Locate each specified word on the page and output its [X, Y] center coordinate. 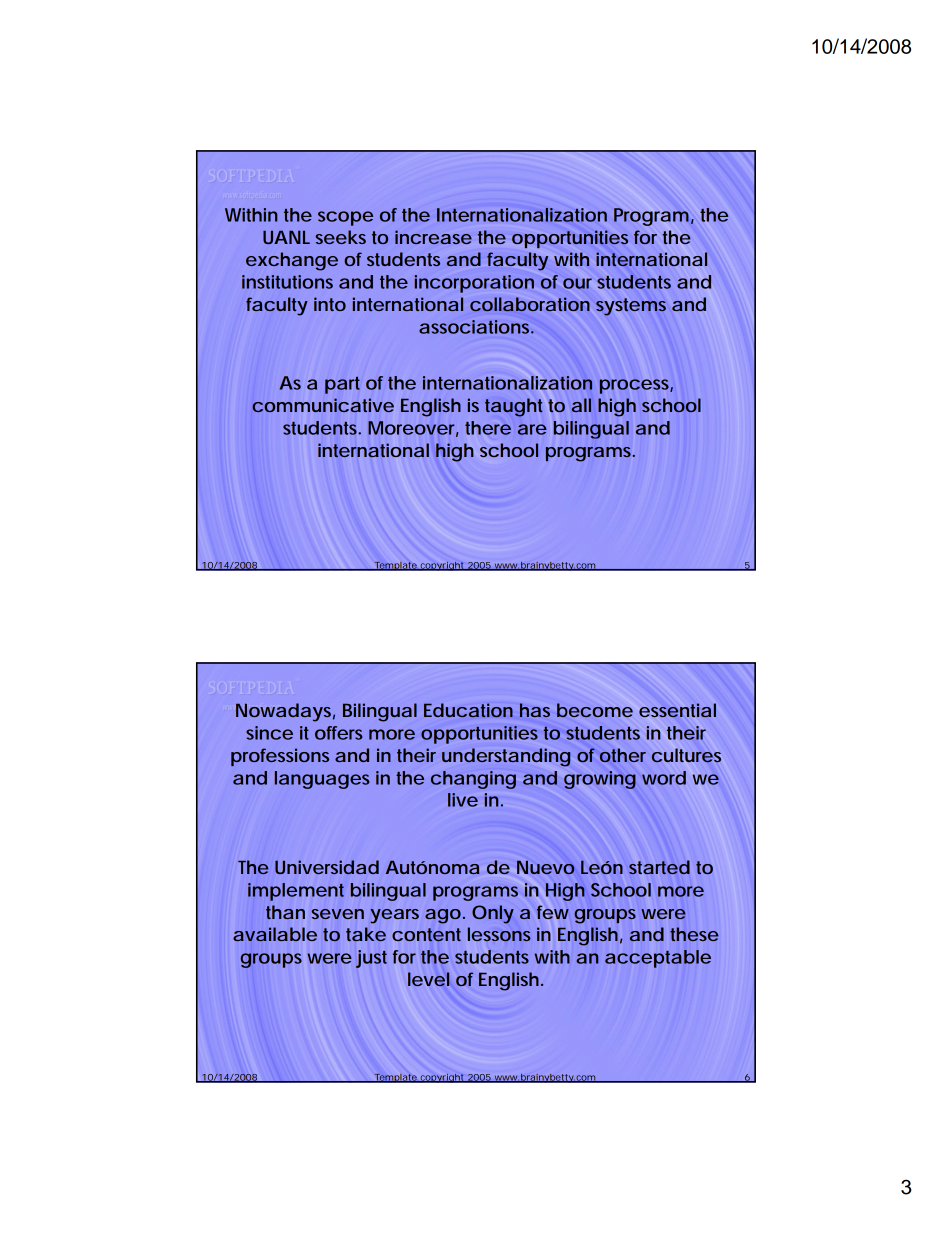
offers [338, 733]
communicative [323, 405]
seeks [340, 237]
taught [513, 407]
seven [337, 914]
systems [631, 307]
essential [677, 710]
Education [468, 710]
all [581, 405]
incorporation [474, 284]
